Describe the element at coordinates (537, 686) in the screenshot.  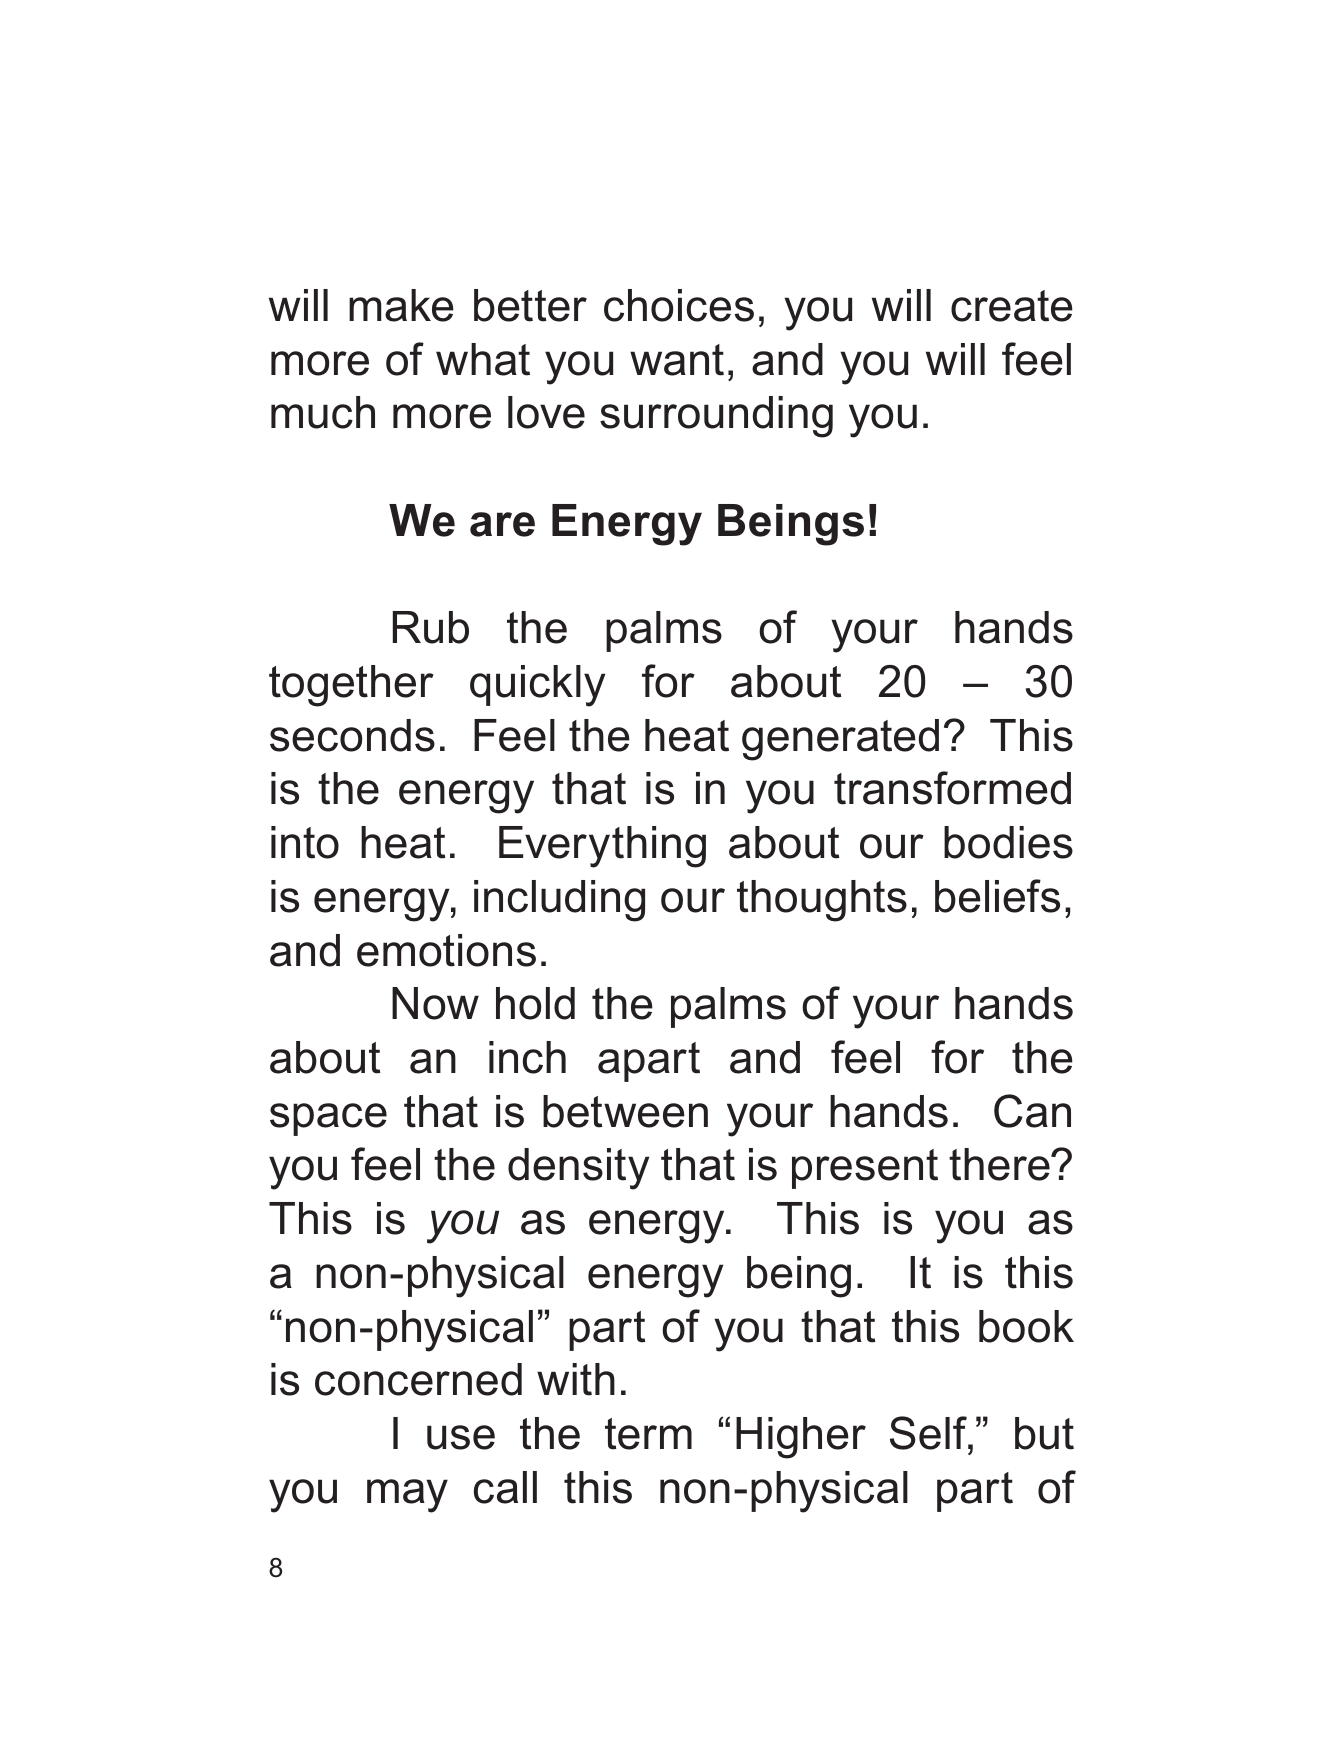
I see `quickly` at that location.
